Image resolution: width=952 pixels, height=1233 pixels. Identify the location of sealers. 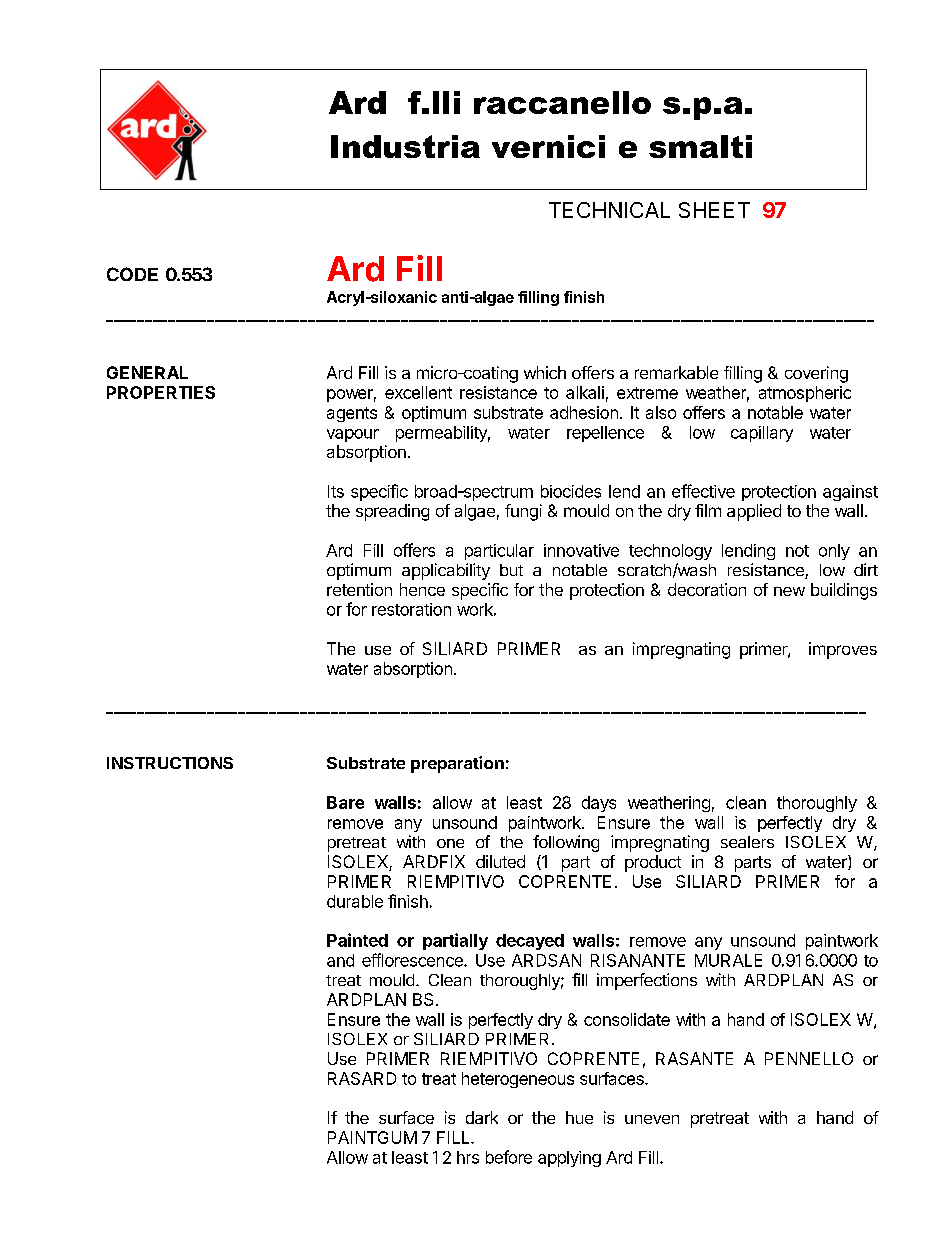
(747, 842).
